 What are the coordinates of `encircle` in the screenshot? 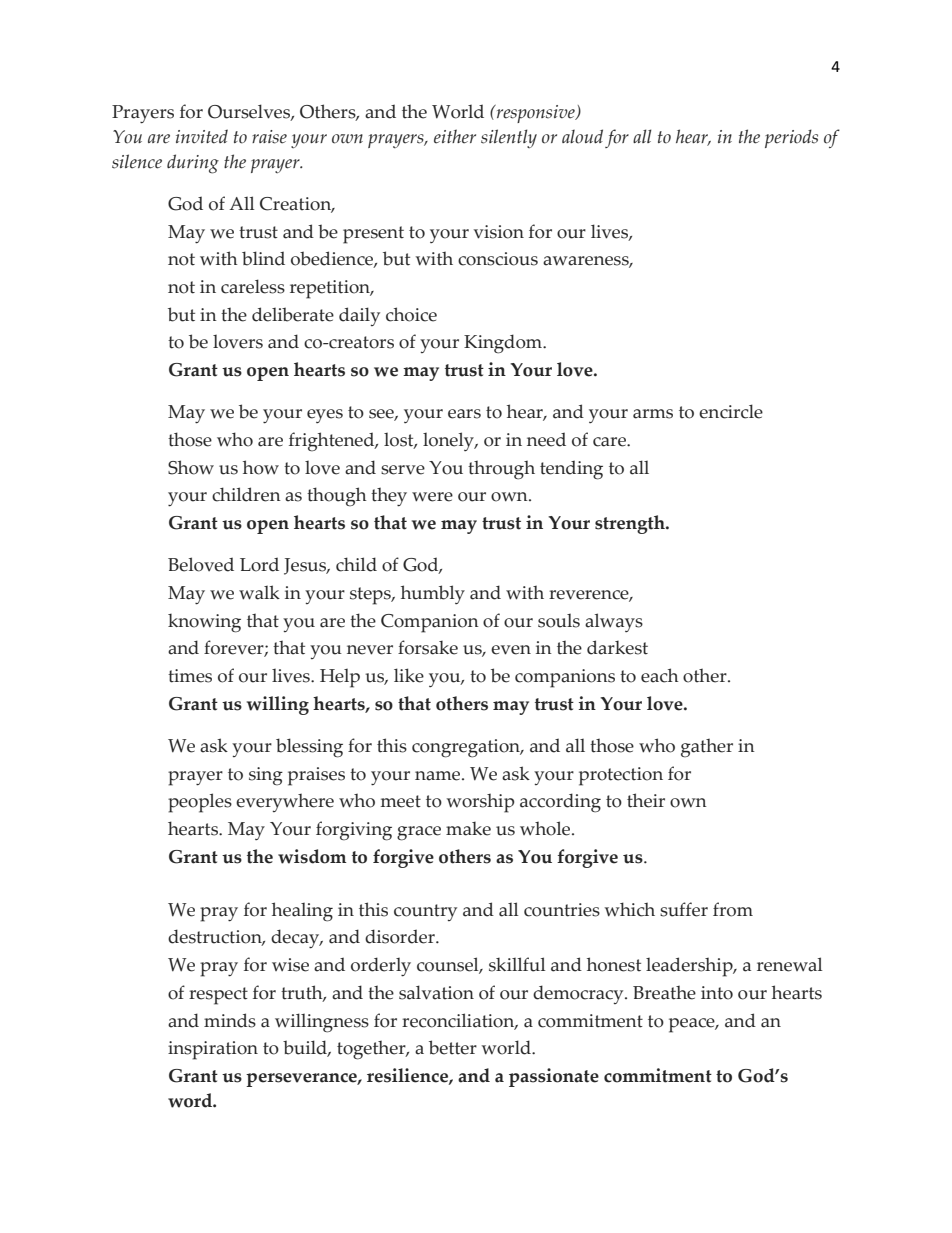 It's located at (731, 411).
